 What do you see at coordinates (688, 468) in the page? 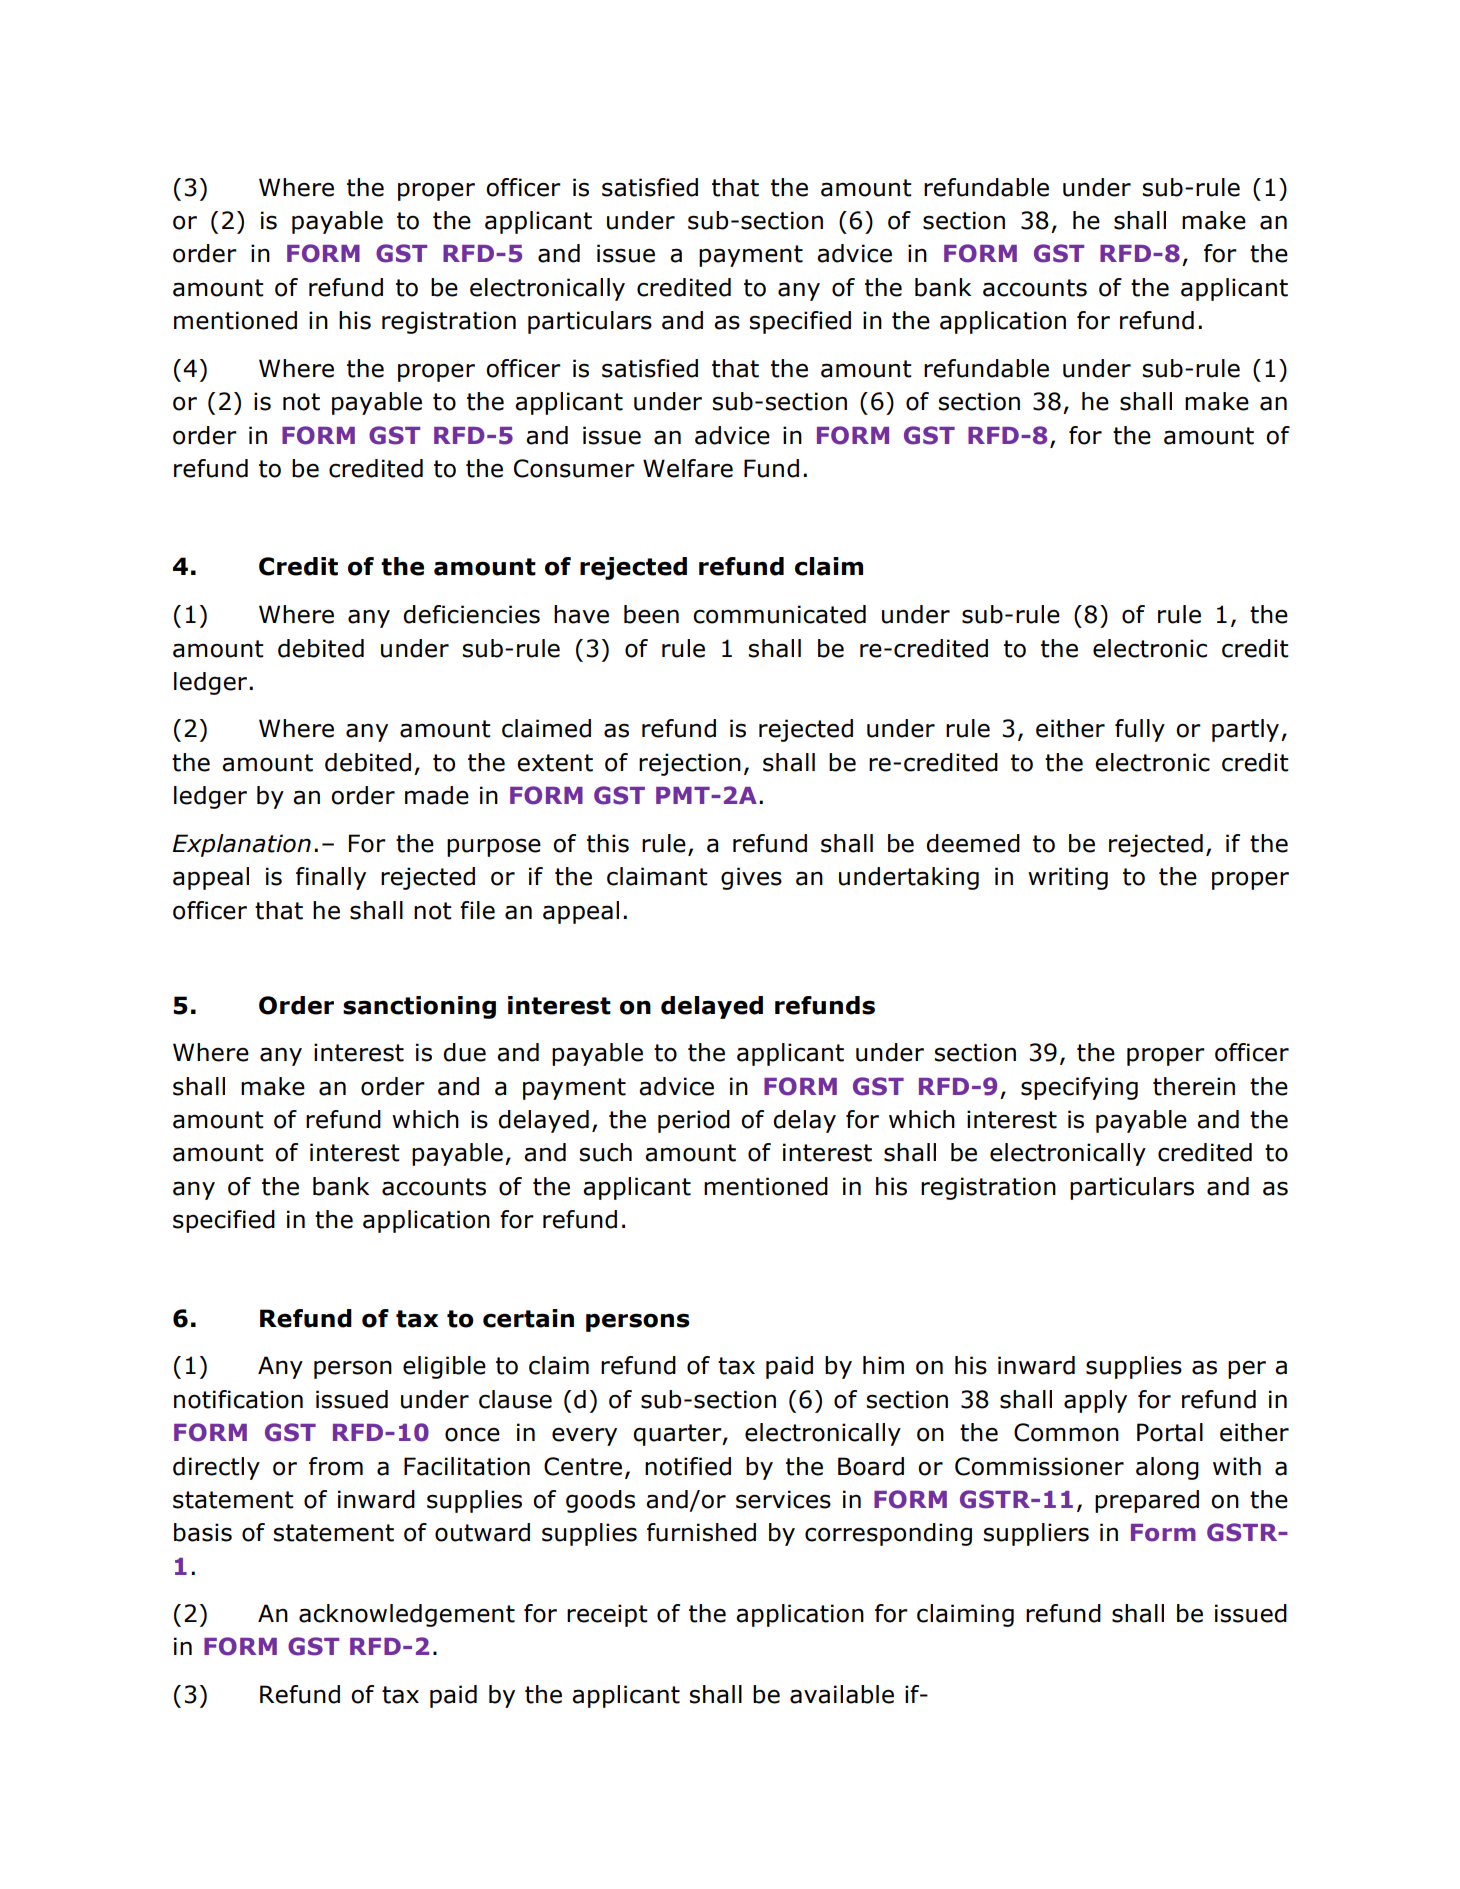
I see `Welfare` at bounding box center [688, 468].
